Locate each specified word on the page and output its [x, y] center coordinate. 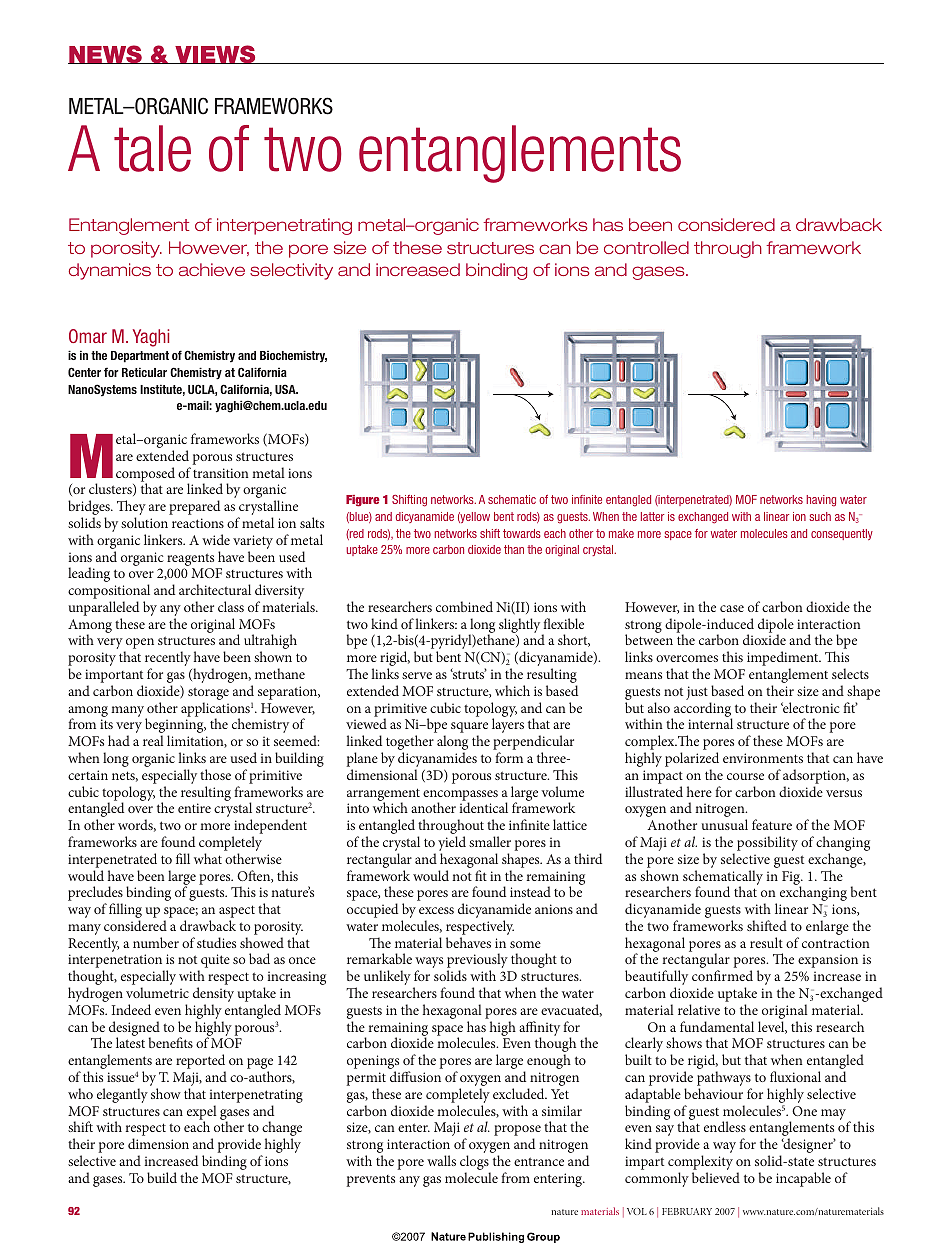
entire [194, 808]
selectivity [291, 271]
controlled [646, 247]
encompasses [460, 796]
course [745, 776]
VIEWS [215, 54]
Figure [362, 501]
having [821, 501]
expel [202, 1113]
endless [725, 1126]
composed [145, 475]
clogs [475, 1164]
